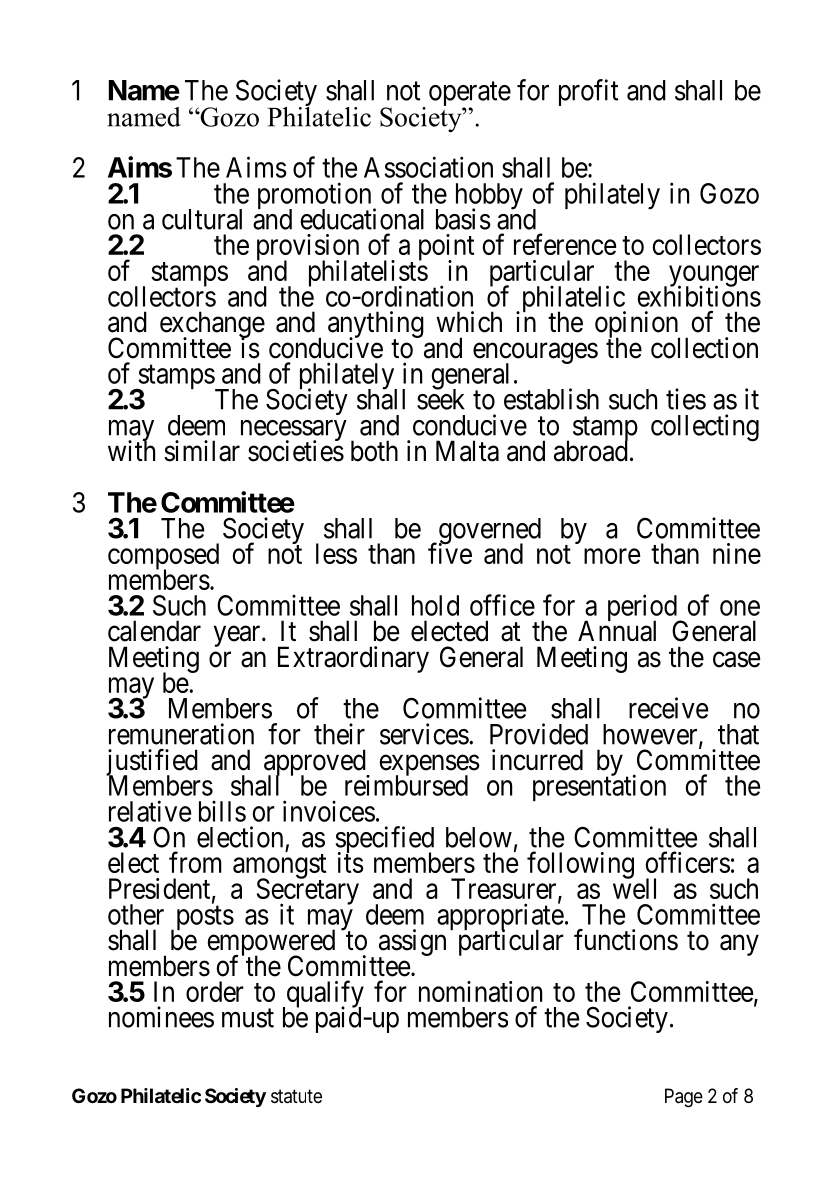 Image resolution: width=831 pixels, height=1179 pixels. Describe the element at coordinates (238, 636) in the page. I see `year` at that location.
